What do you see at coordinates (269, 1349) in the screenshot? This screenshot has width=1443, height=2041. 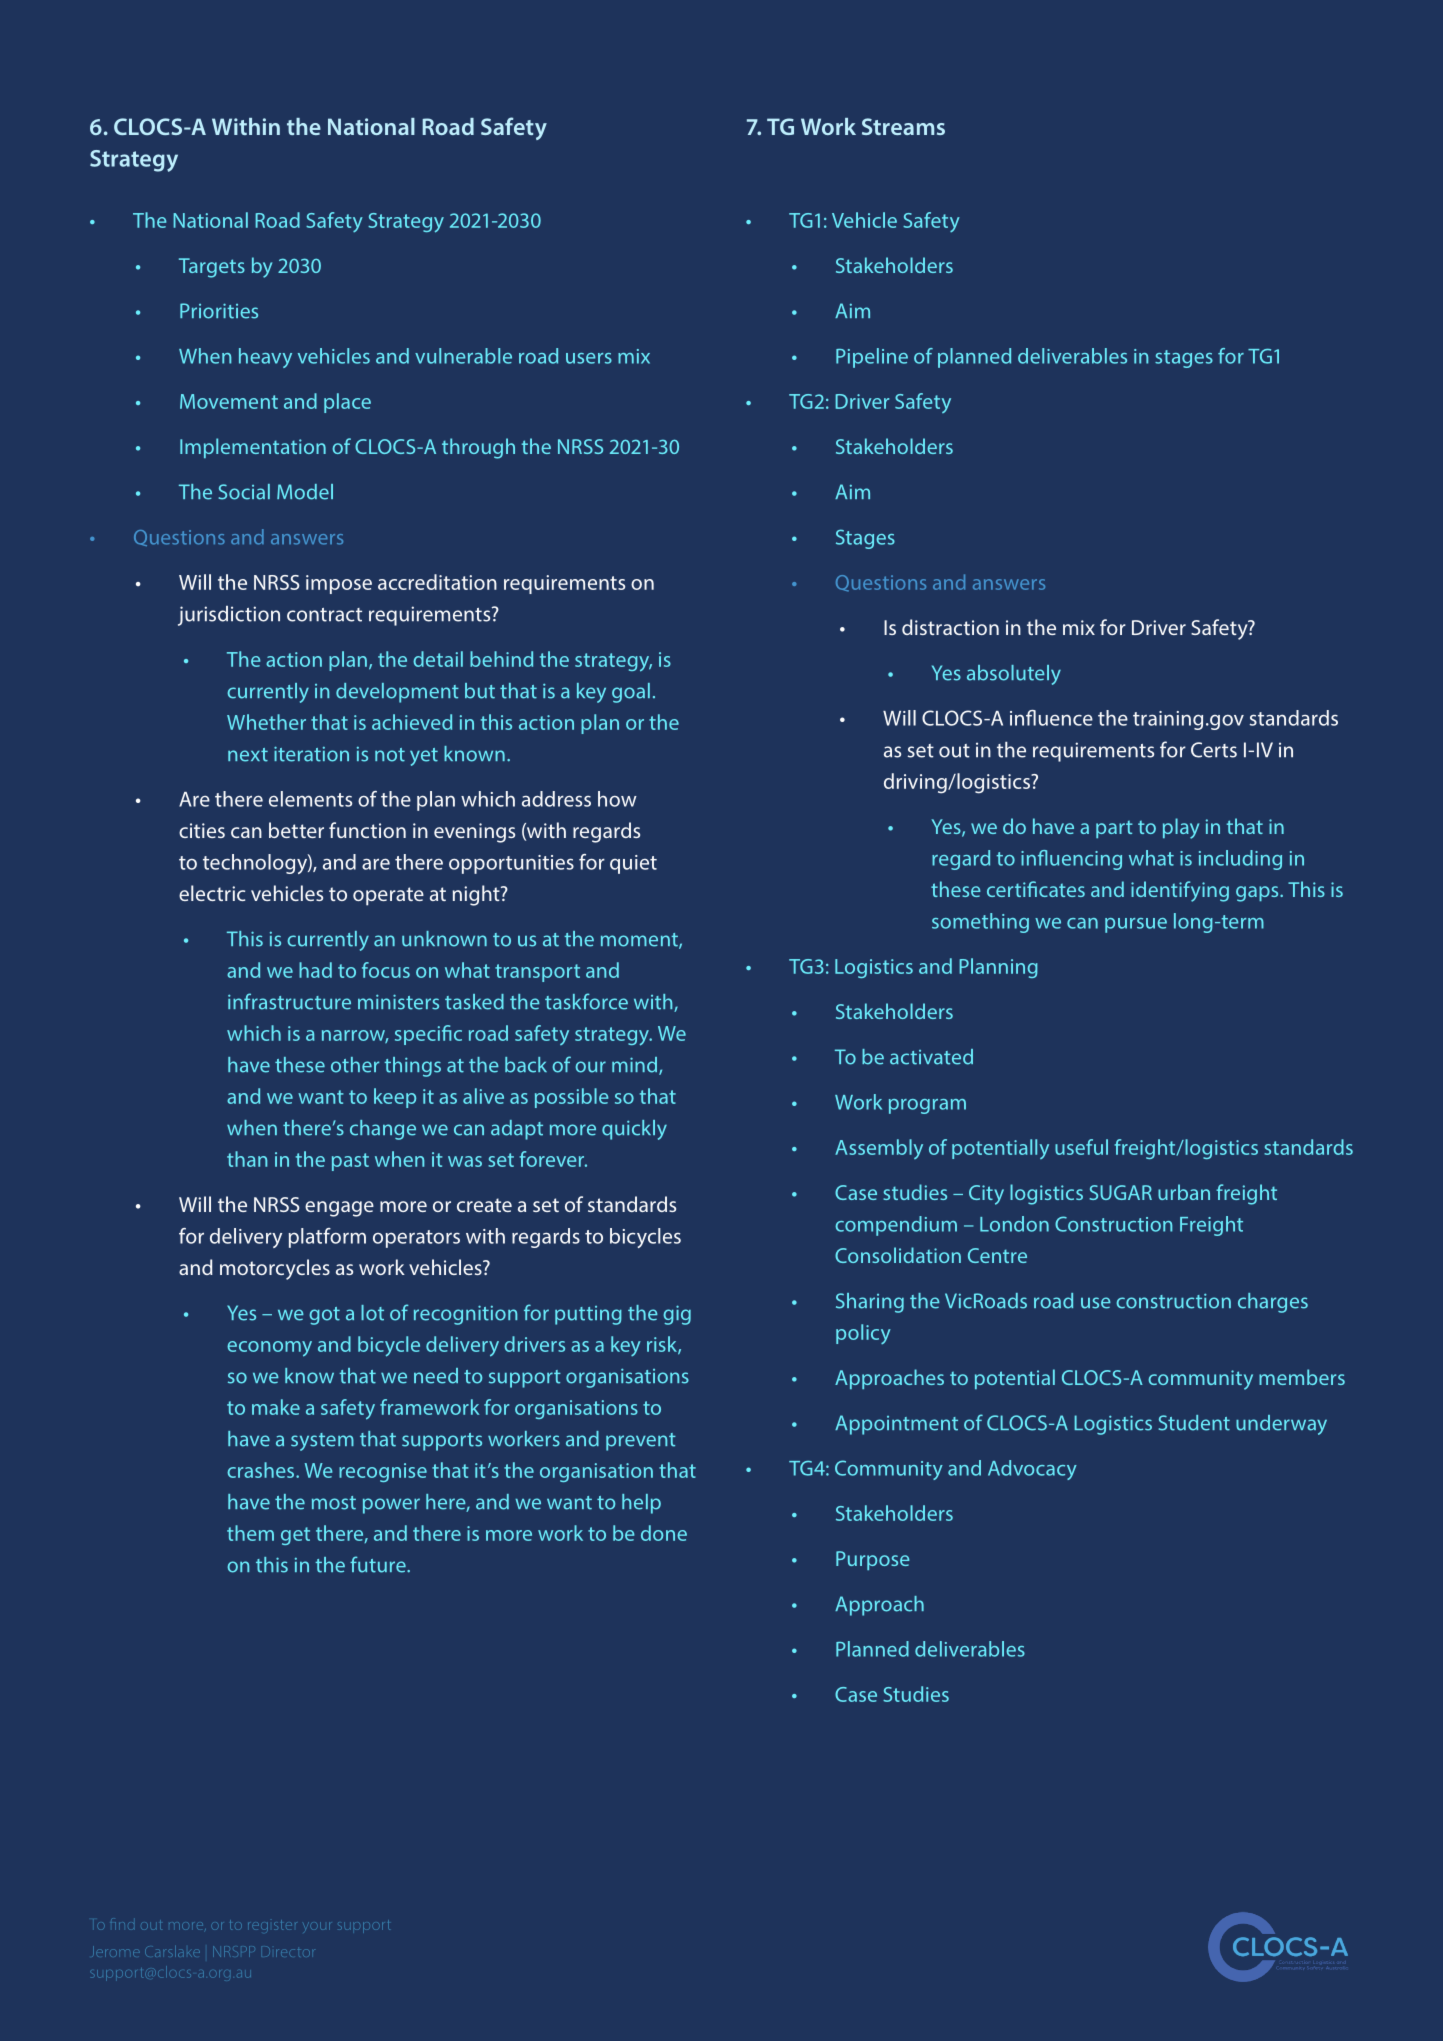 I see `economy` at bounding box center [269, 1349].
